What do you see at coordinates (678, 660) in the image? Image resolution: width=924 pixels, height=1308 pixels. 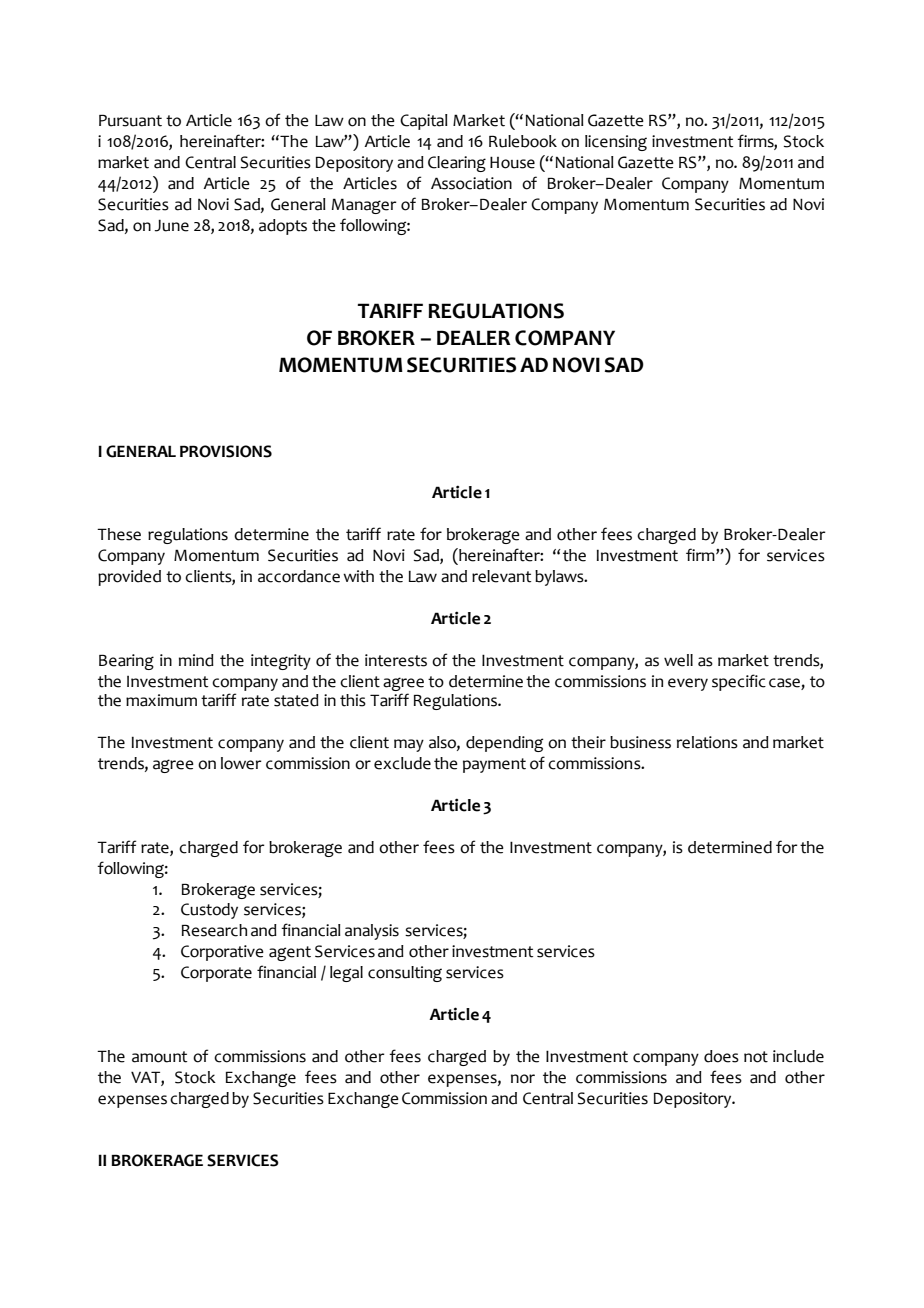 I see `well` at bounding box center [678, 660].
